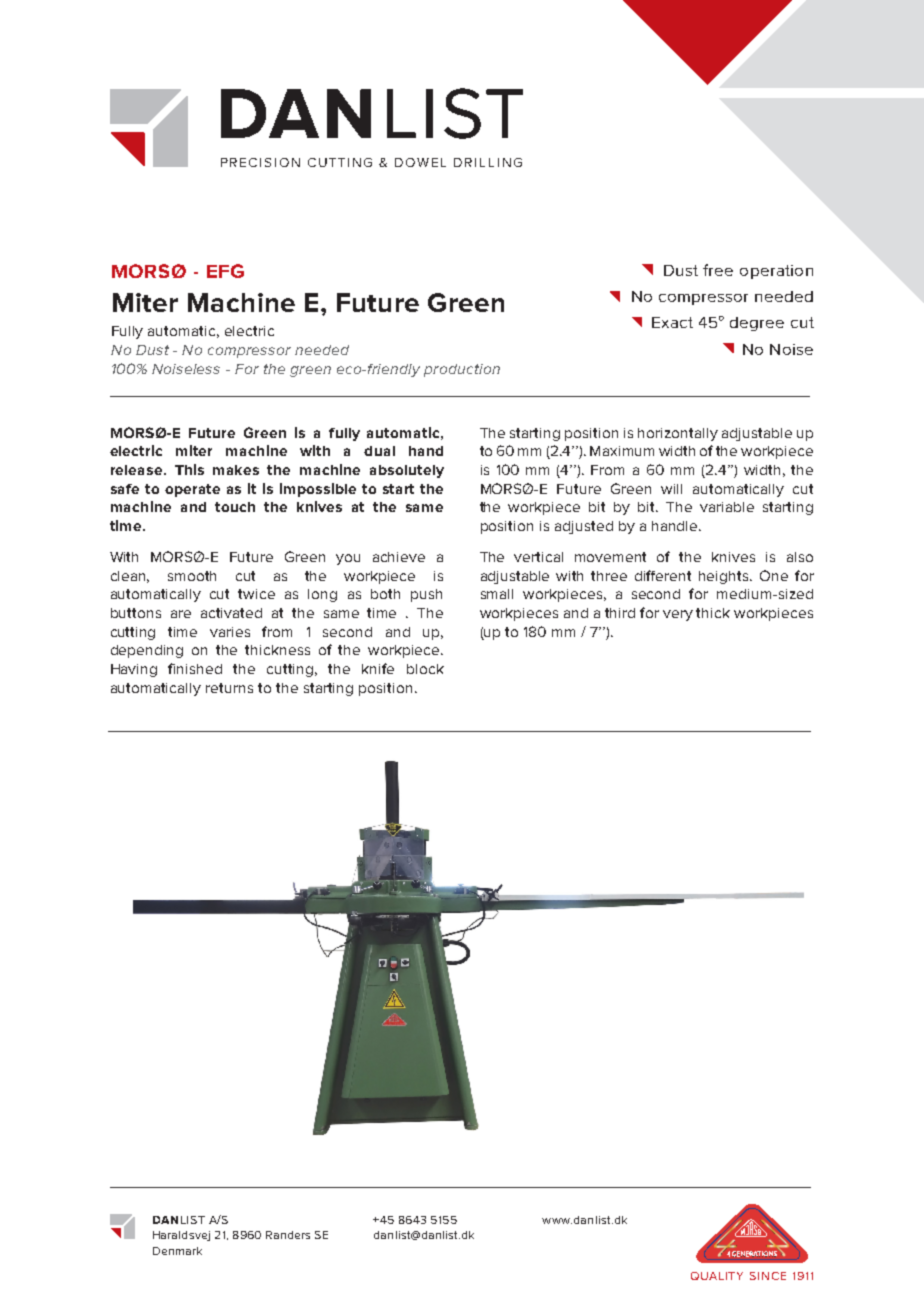  What do you see at coordinates (718, 270) in the screenshot?
I see `free` at bounding box center [718, 270].
